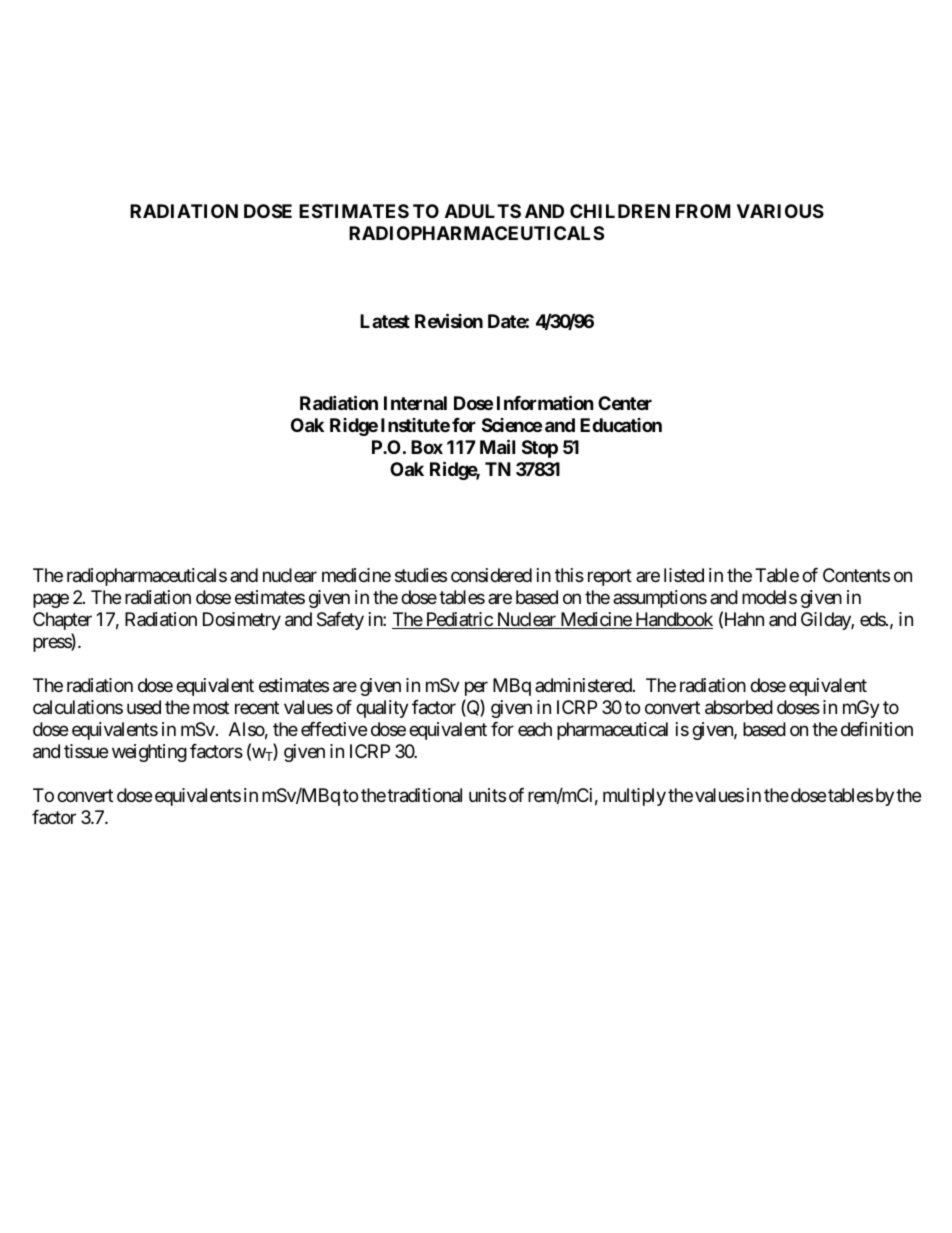 The width and height of the page is (952, 1233). I want to click on Center, so click(625, 403).
